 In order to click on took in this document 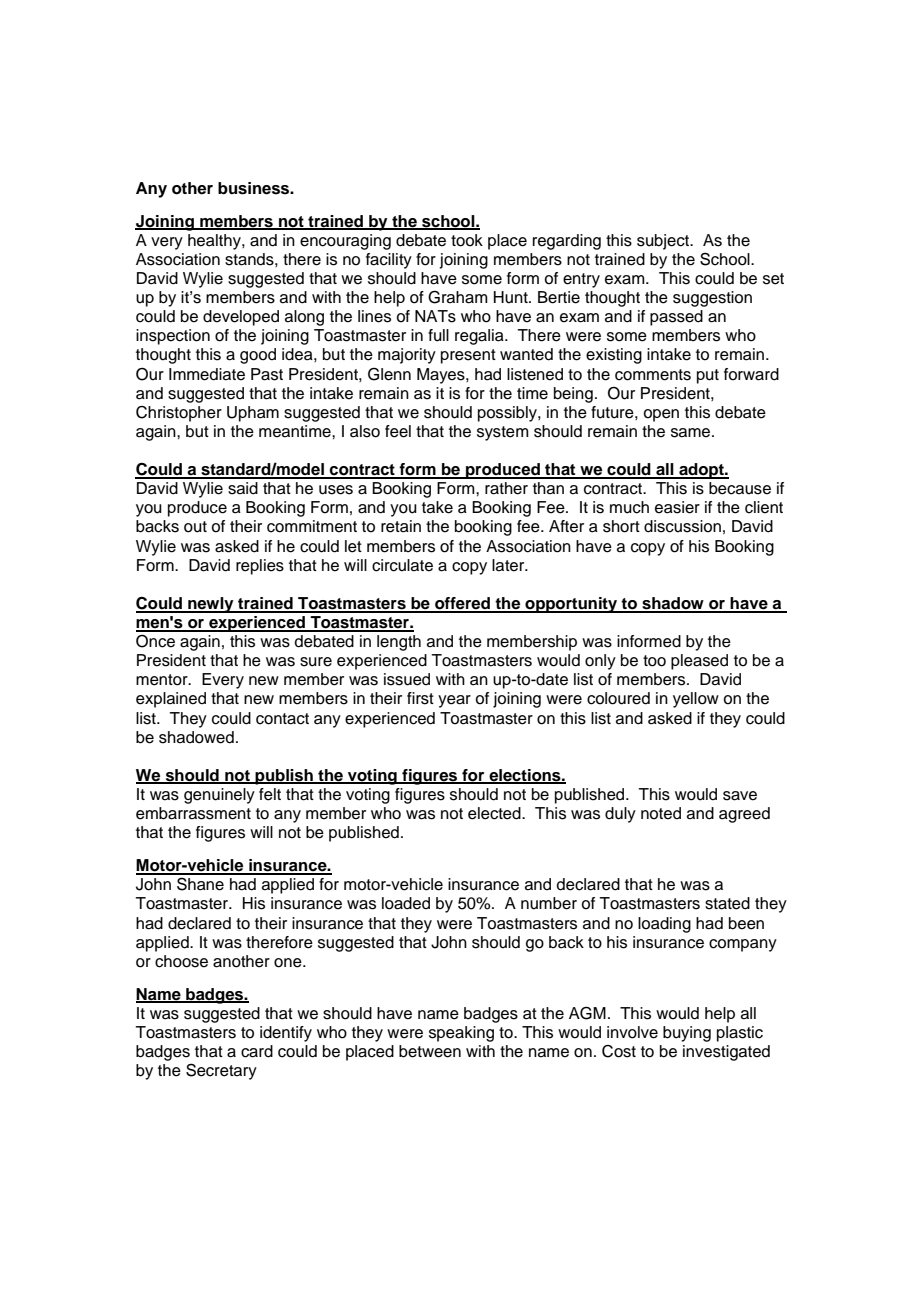, I will do `click(467, 240)`.
